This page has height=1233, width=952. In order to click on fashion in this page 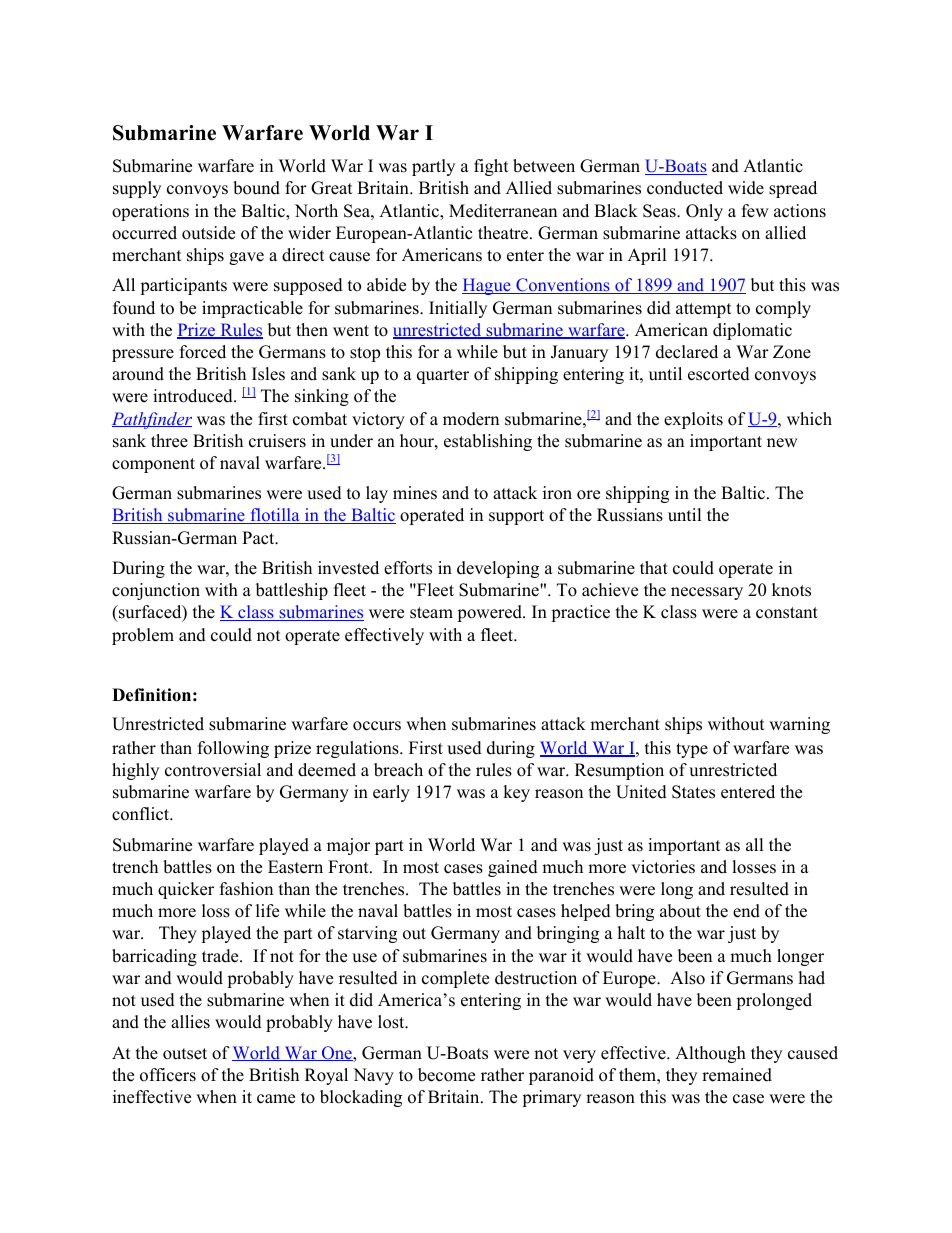, I will do `click(246, 889)`.
